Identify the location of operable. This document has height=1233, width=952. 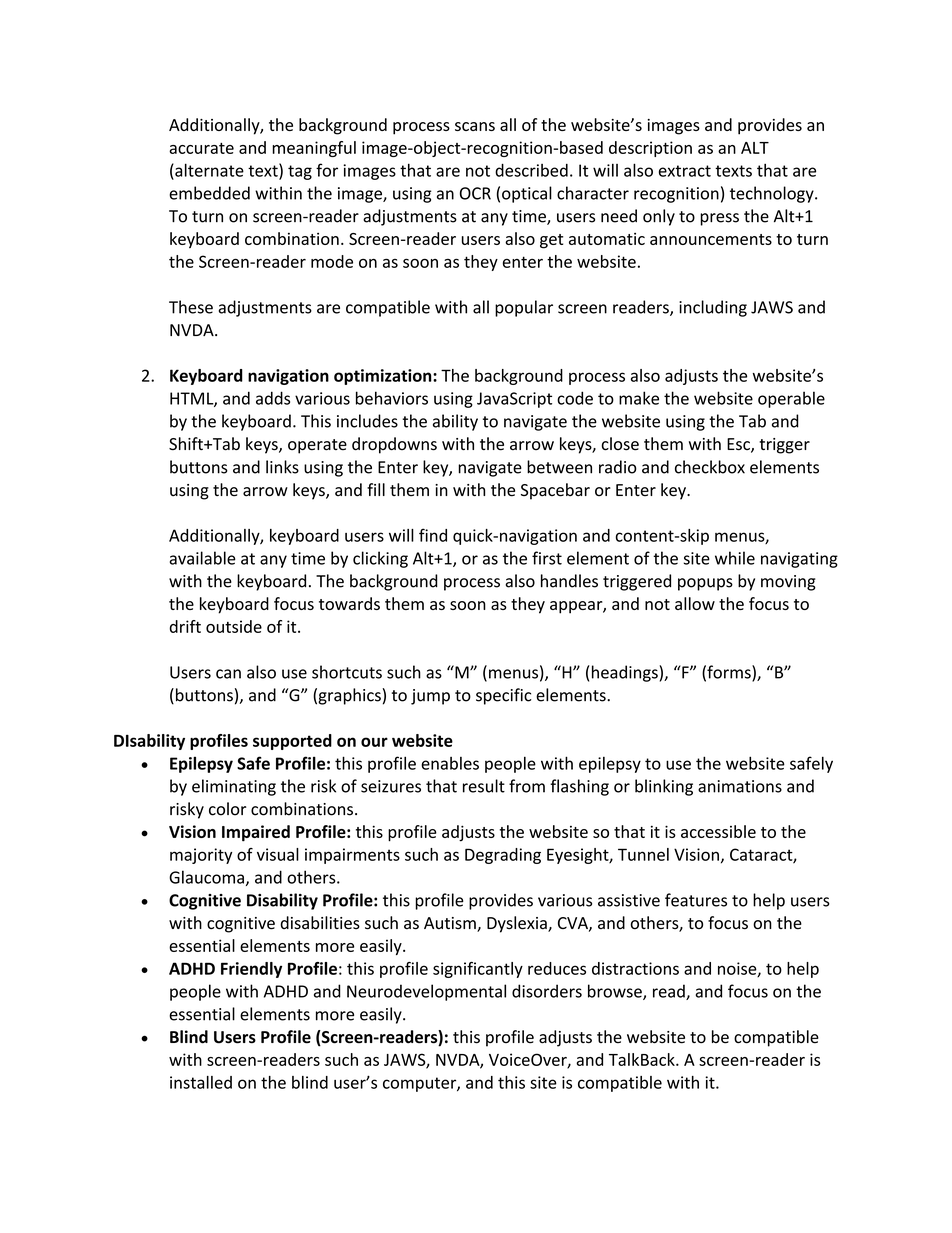
(791, 399).
